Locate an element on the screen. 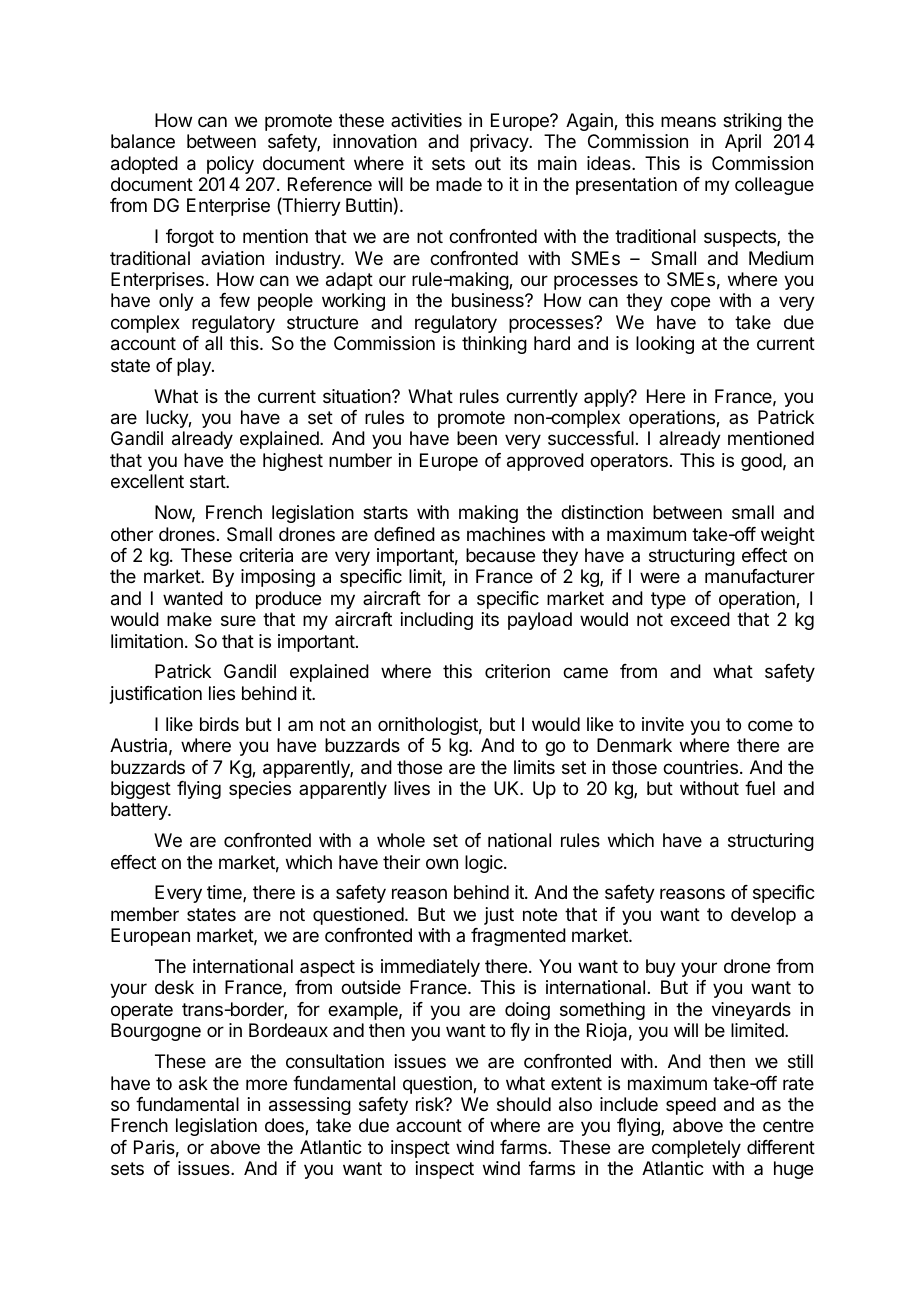 This screenshot has height=1308, width=924. develop is located at coordinates (763, 916).
